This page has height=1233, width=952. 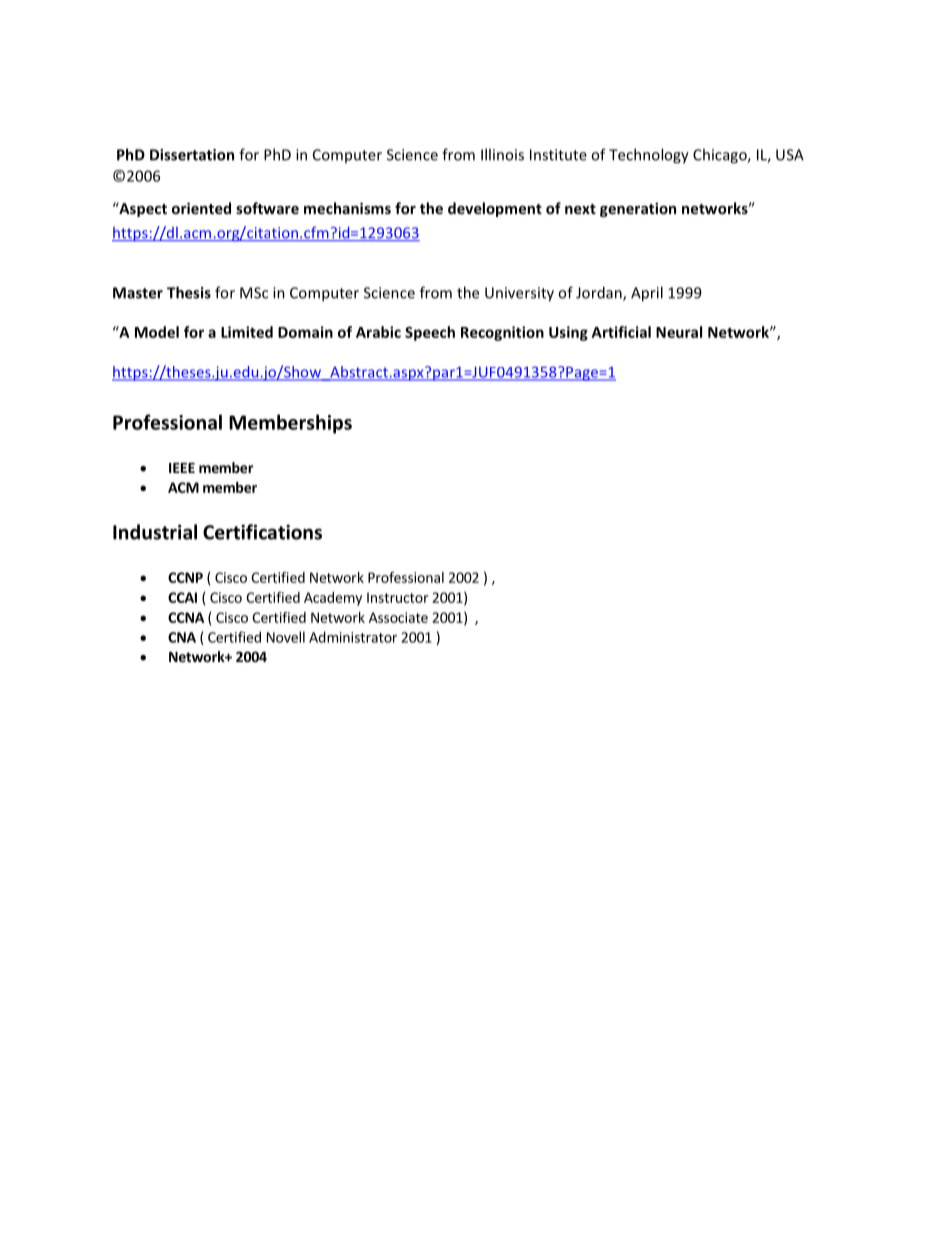 What do you see at coordinates (247, 332) in the page?
I see `Limited` at bounding box center [247, 332].
